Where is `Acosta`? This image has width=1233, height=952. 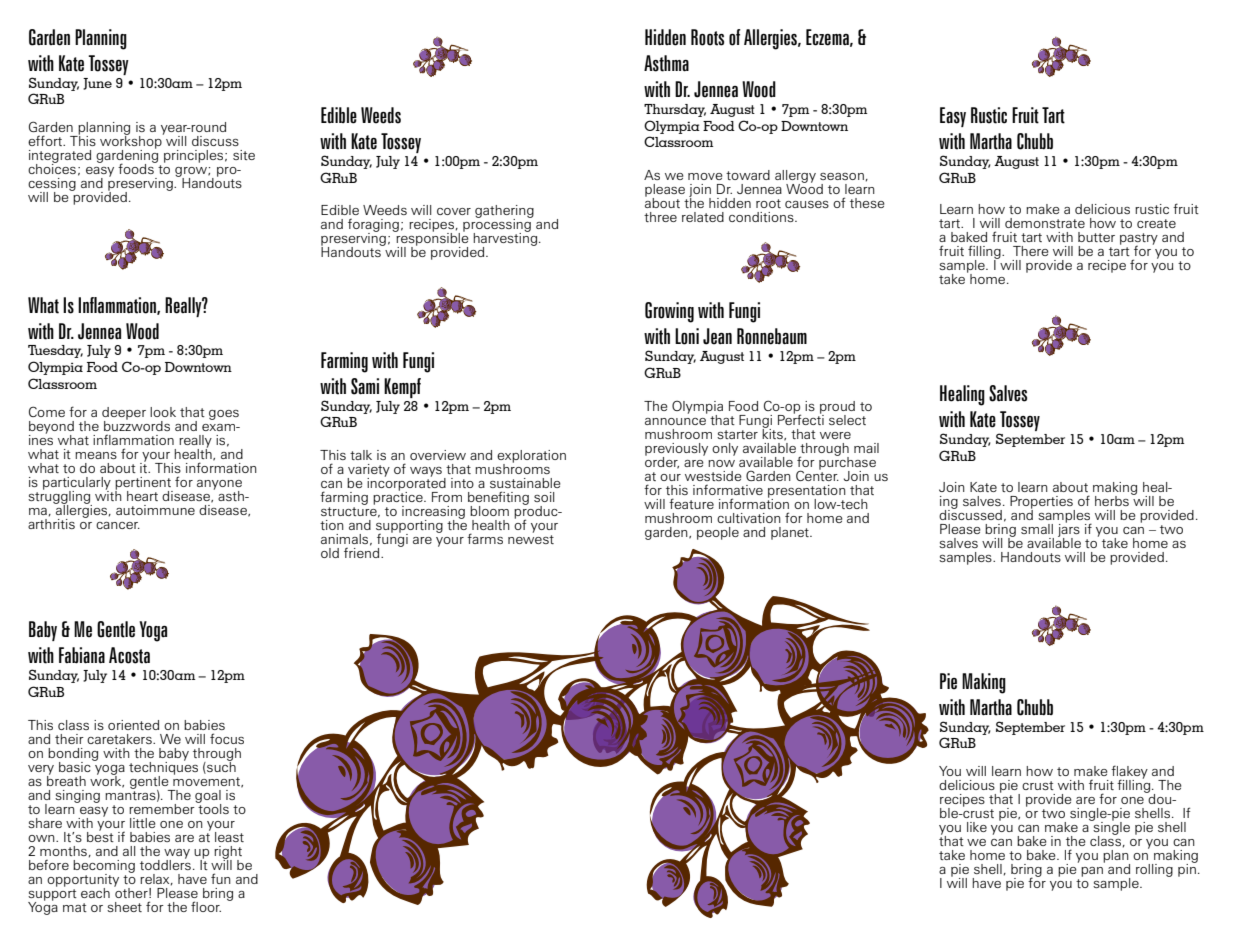 Acosta is located at coordinates (129, 655).
